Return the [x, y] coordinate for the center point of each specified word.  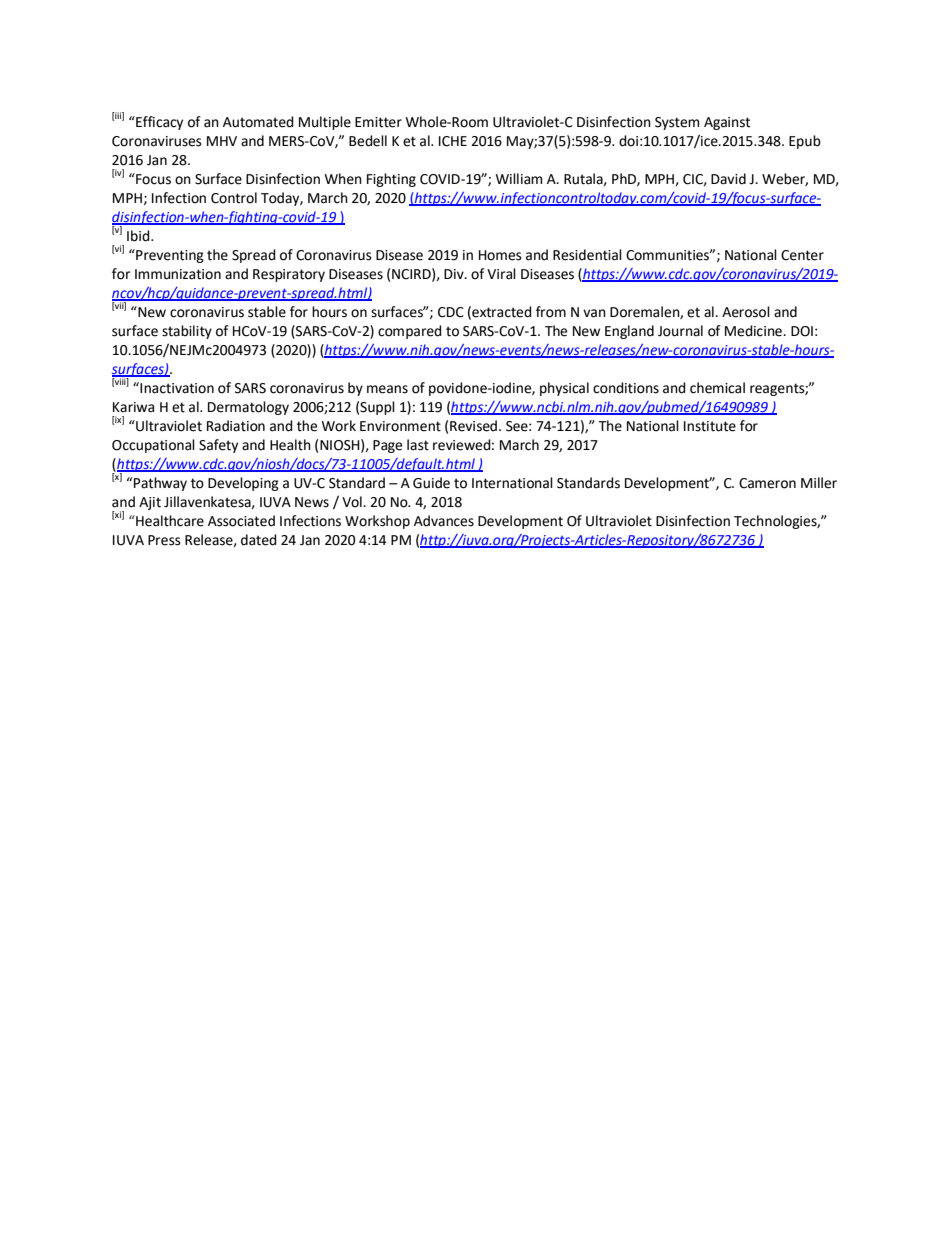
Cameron [767, 483]
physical [564, 389]
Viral [501, 274]
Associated [241, 521]
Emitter [378, 122]
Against [727, 123]
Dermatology [248, 408]
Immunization [178, 274]
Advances [444, 521]
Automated [258, 122]
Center [802, 255]
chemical [717, 388]
